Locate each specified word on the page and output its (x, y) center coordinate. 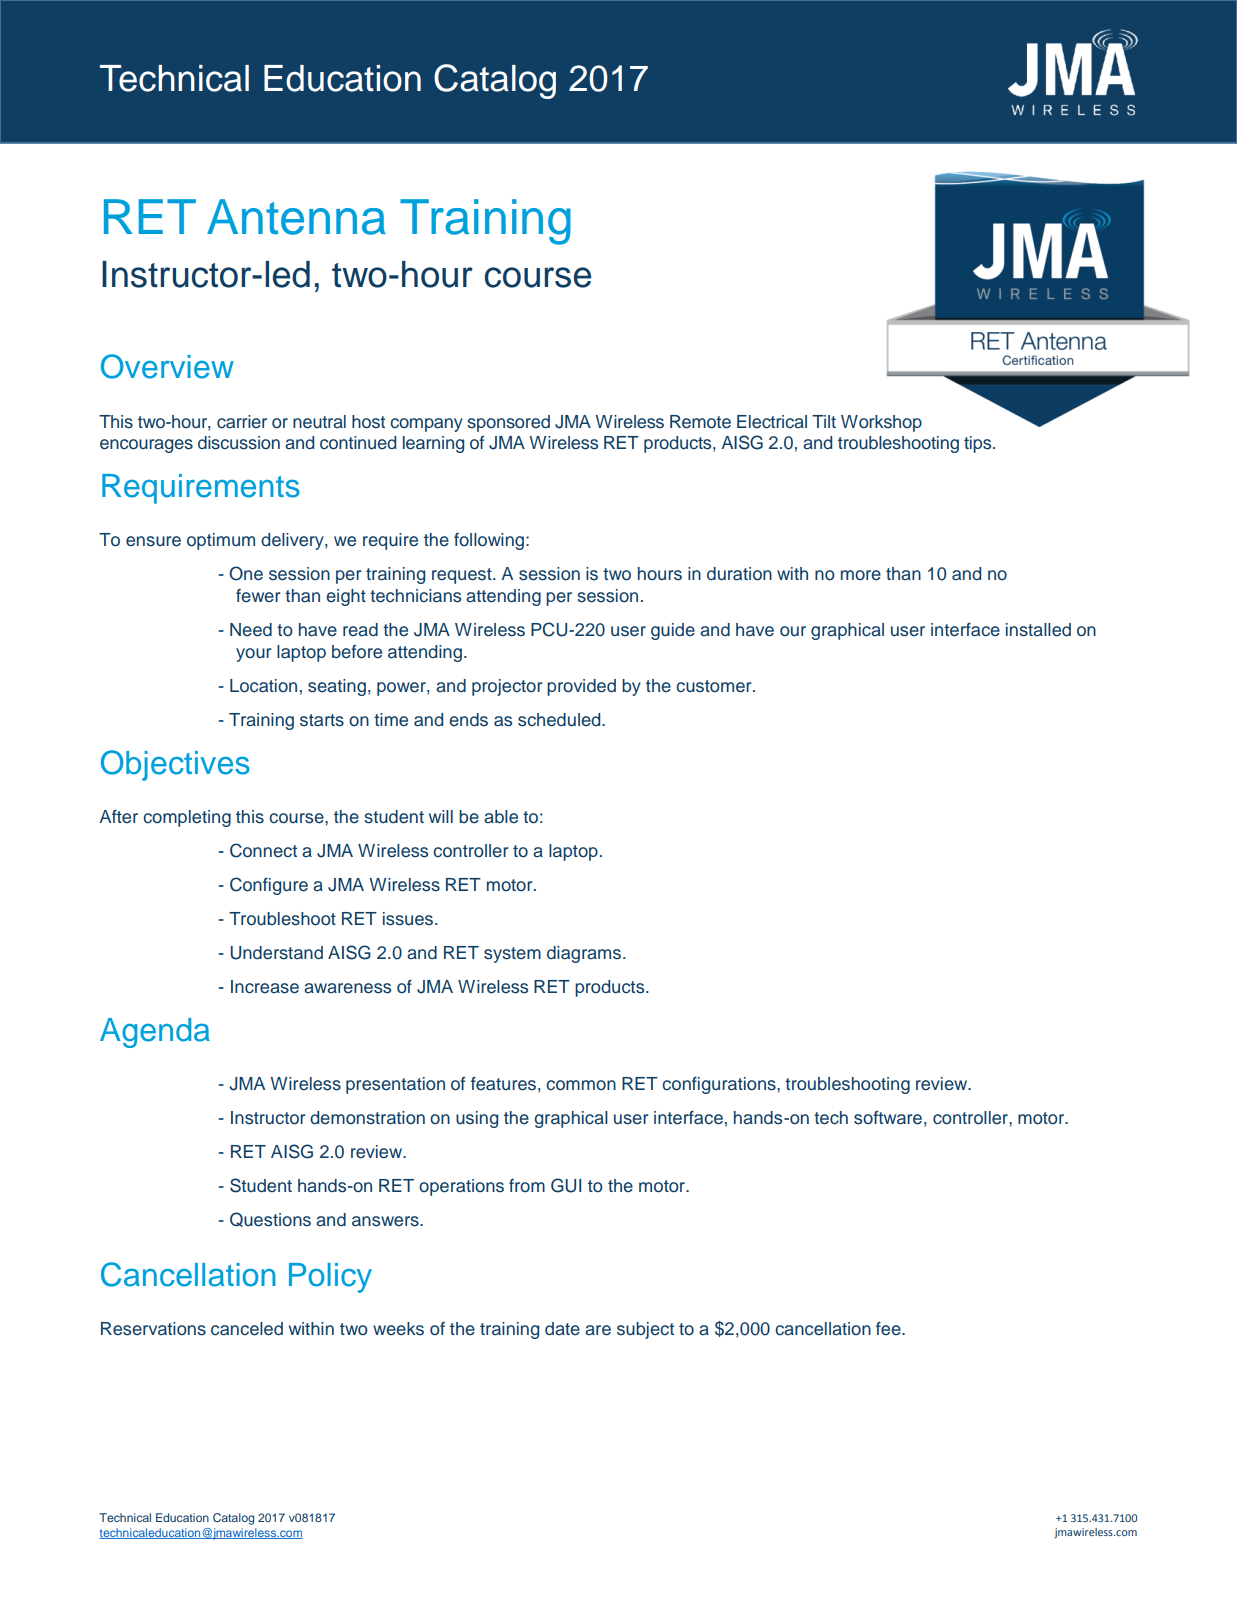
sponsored (508, 423)
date (562, 1329)
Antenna (296, 217)
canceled (247, 1329)
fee (889, 1329)
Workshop (881, 423)
